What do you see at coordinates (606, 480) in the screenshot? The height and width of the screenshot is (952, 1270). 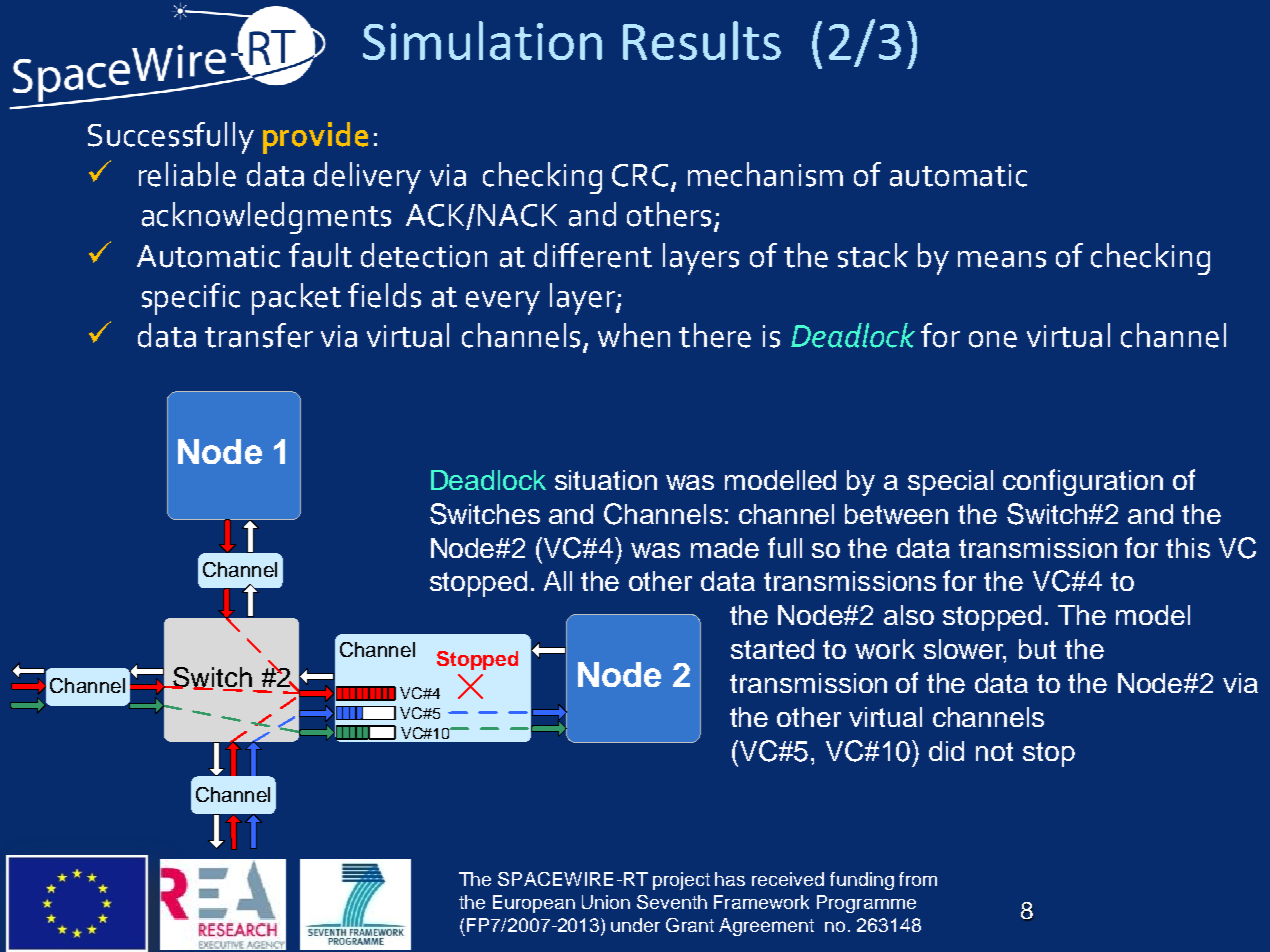 I see `situation` at bounding box center [606, 480].
